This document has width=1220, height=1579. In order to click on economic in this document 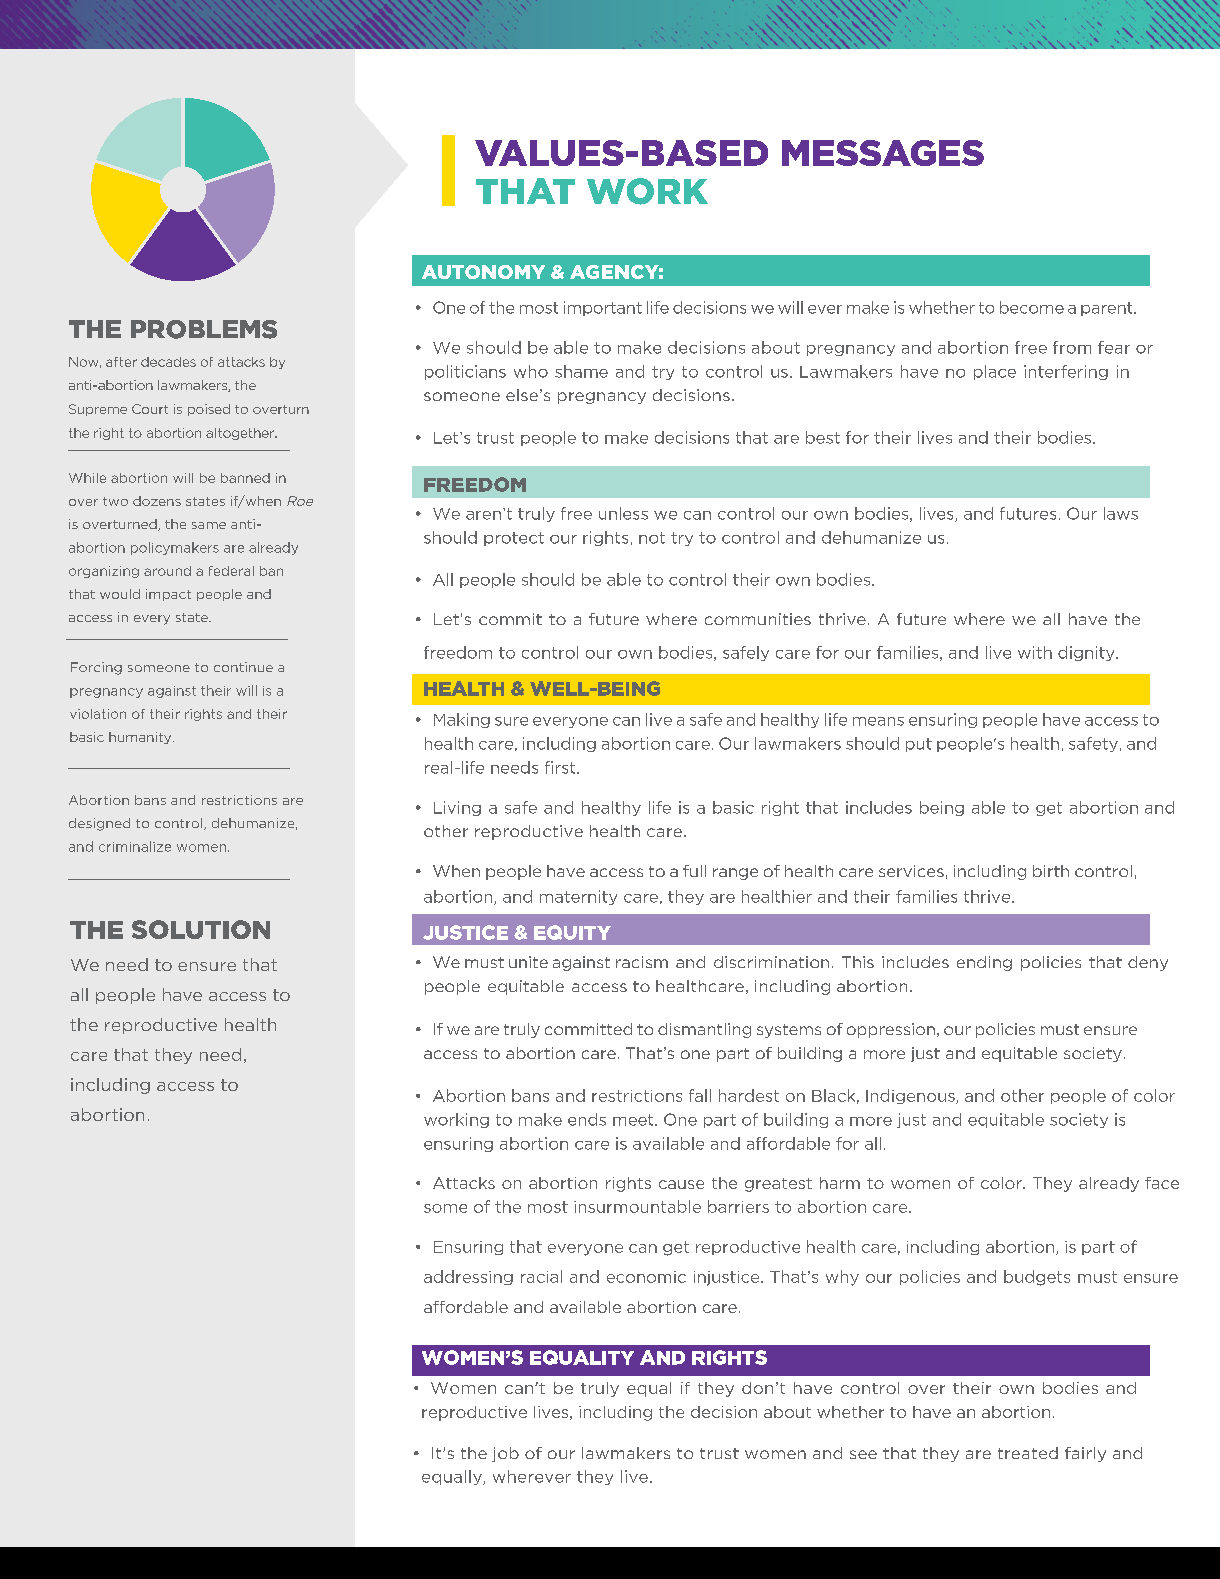, I will do `click(646, 1277)`.
